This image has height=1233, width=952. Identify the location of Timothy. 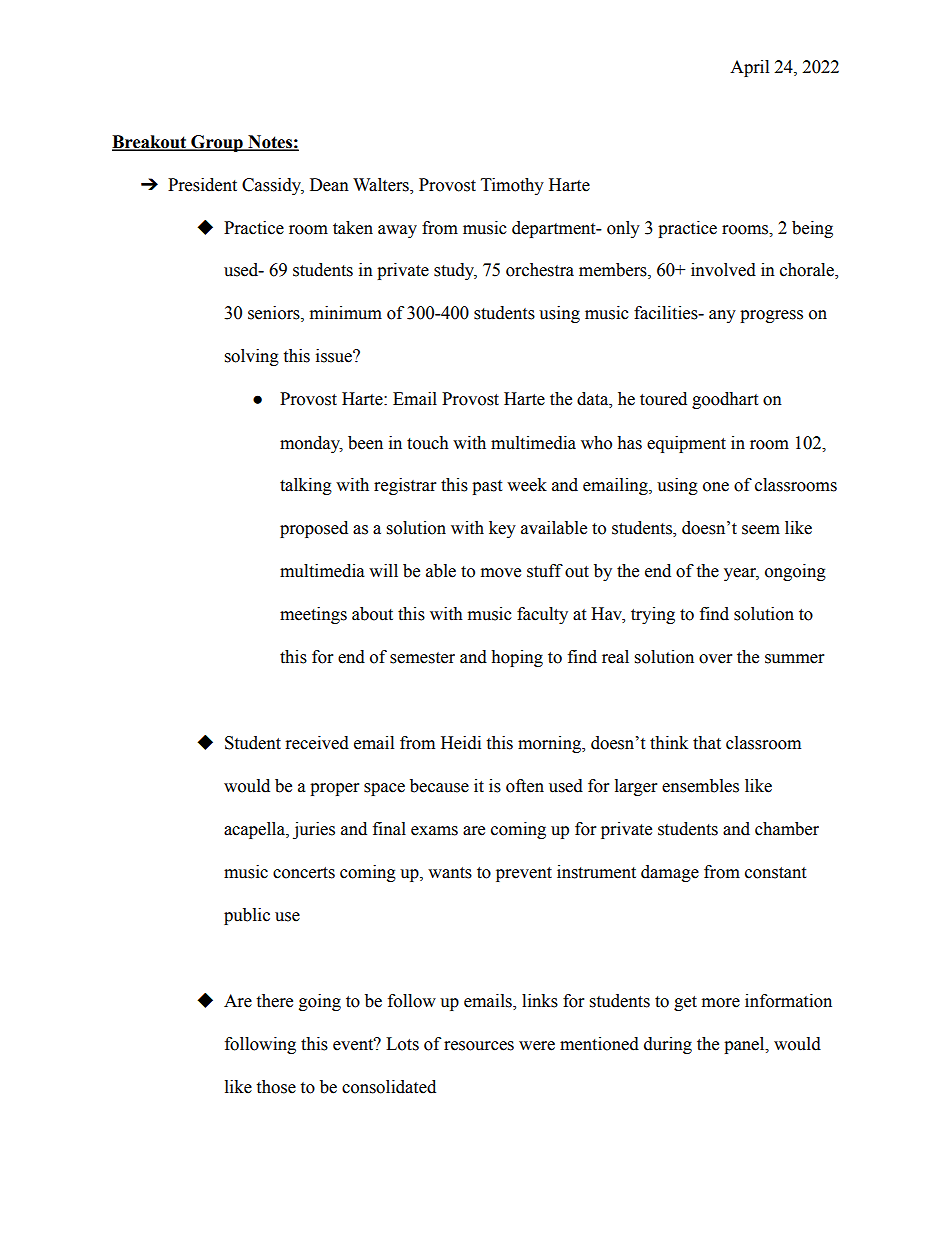
(512, 186).
